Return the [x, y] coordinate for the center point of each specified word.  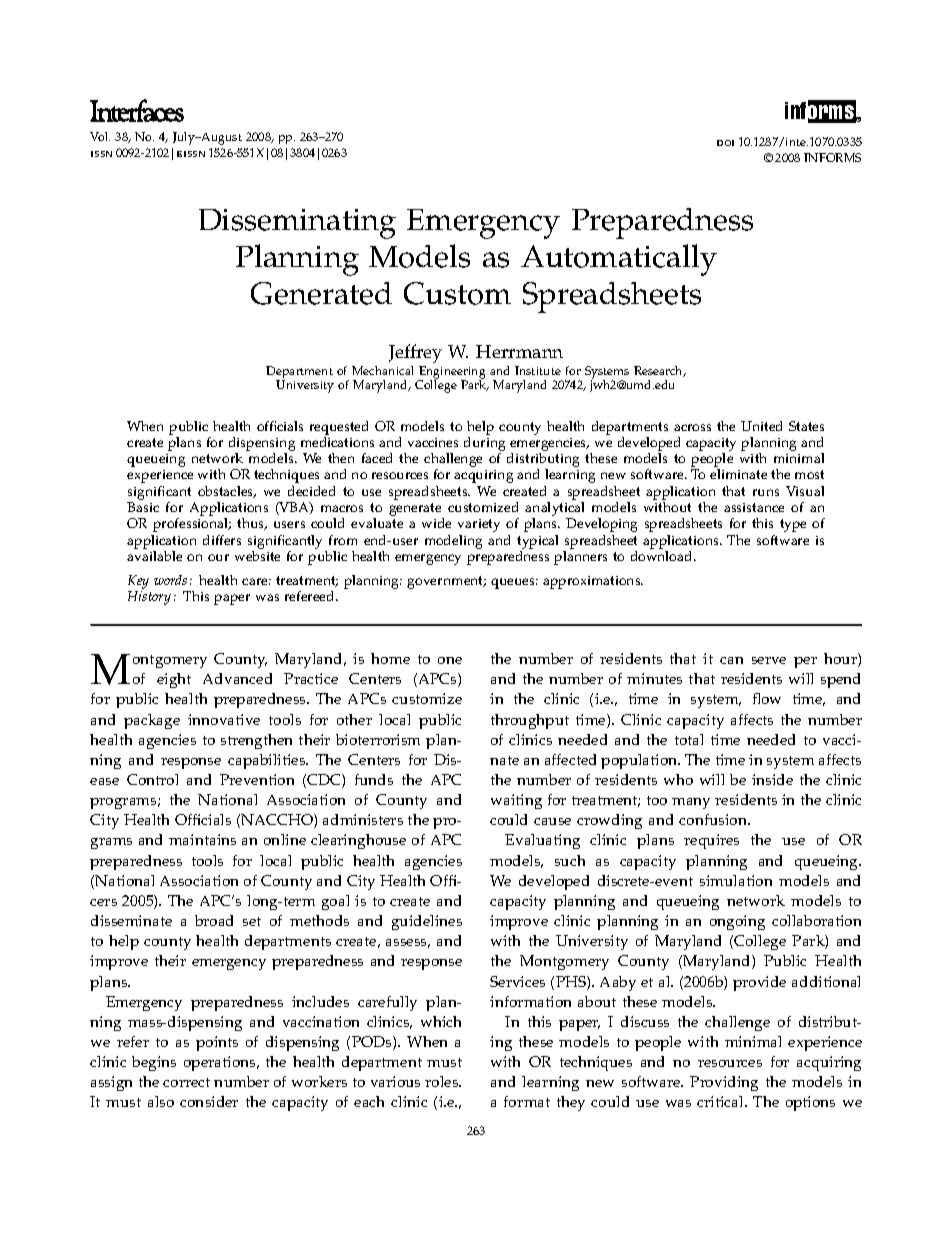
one [450, 660]
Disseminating [297, 224]
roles [443, 1081]
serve [769, 660]
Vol [100, 136]
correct [186, 1082]
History [149, 598]
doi [725, 143]
